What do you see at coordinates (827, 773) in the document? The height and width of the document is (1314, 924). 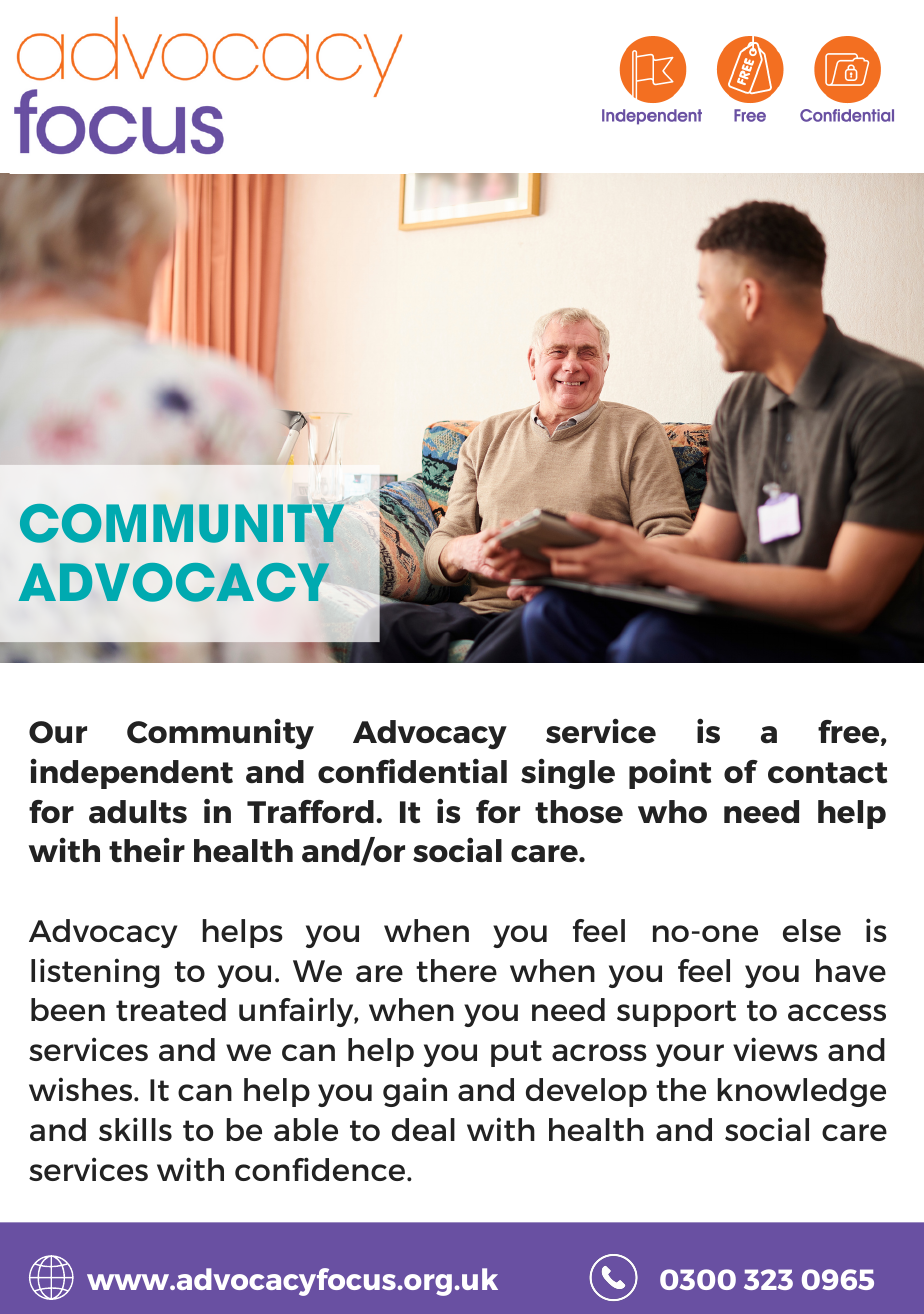 I see `contact` at bounding box center [827, 773].
